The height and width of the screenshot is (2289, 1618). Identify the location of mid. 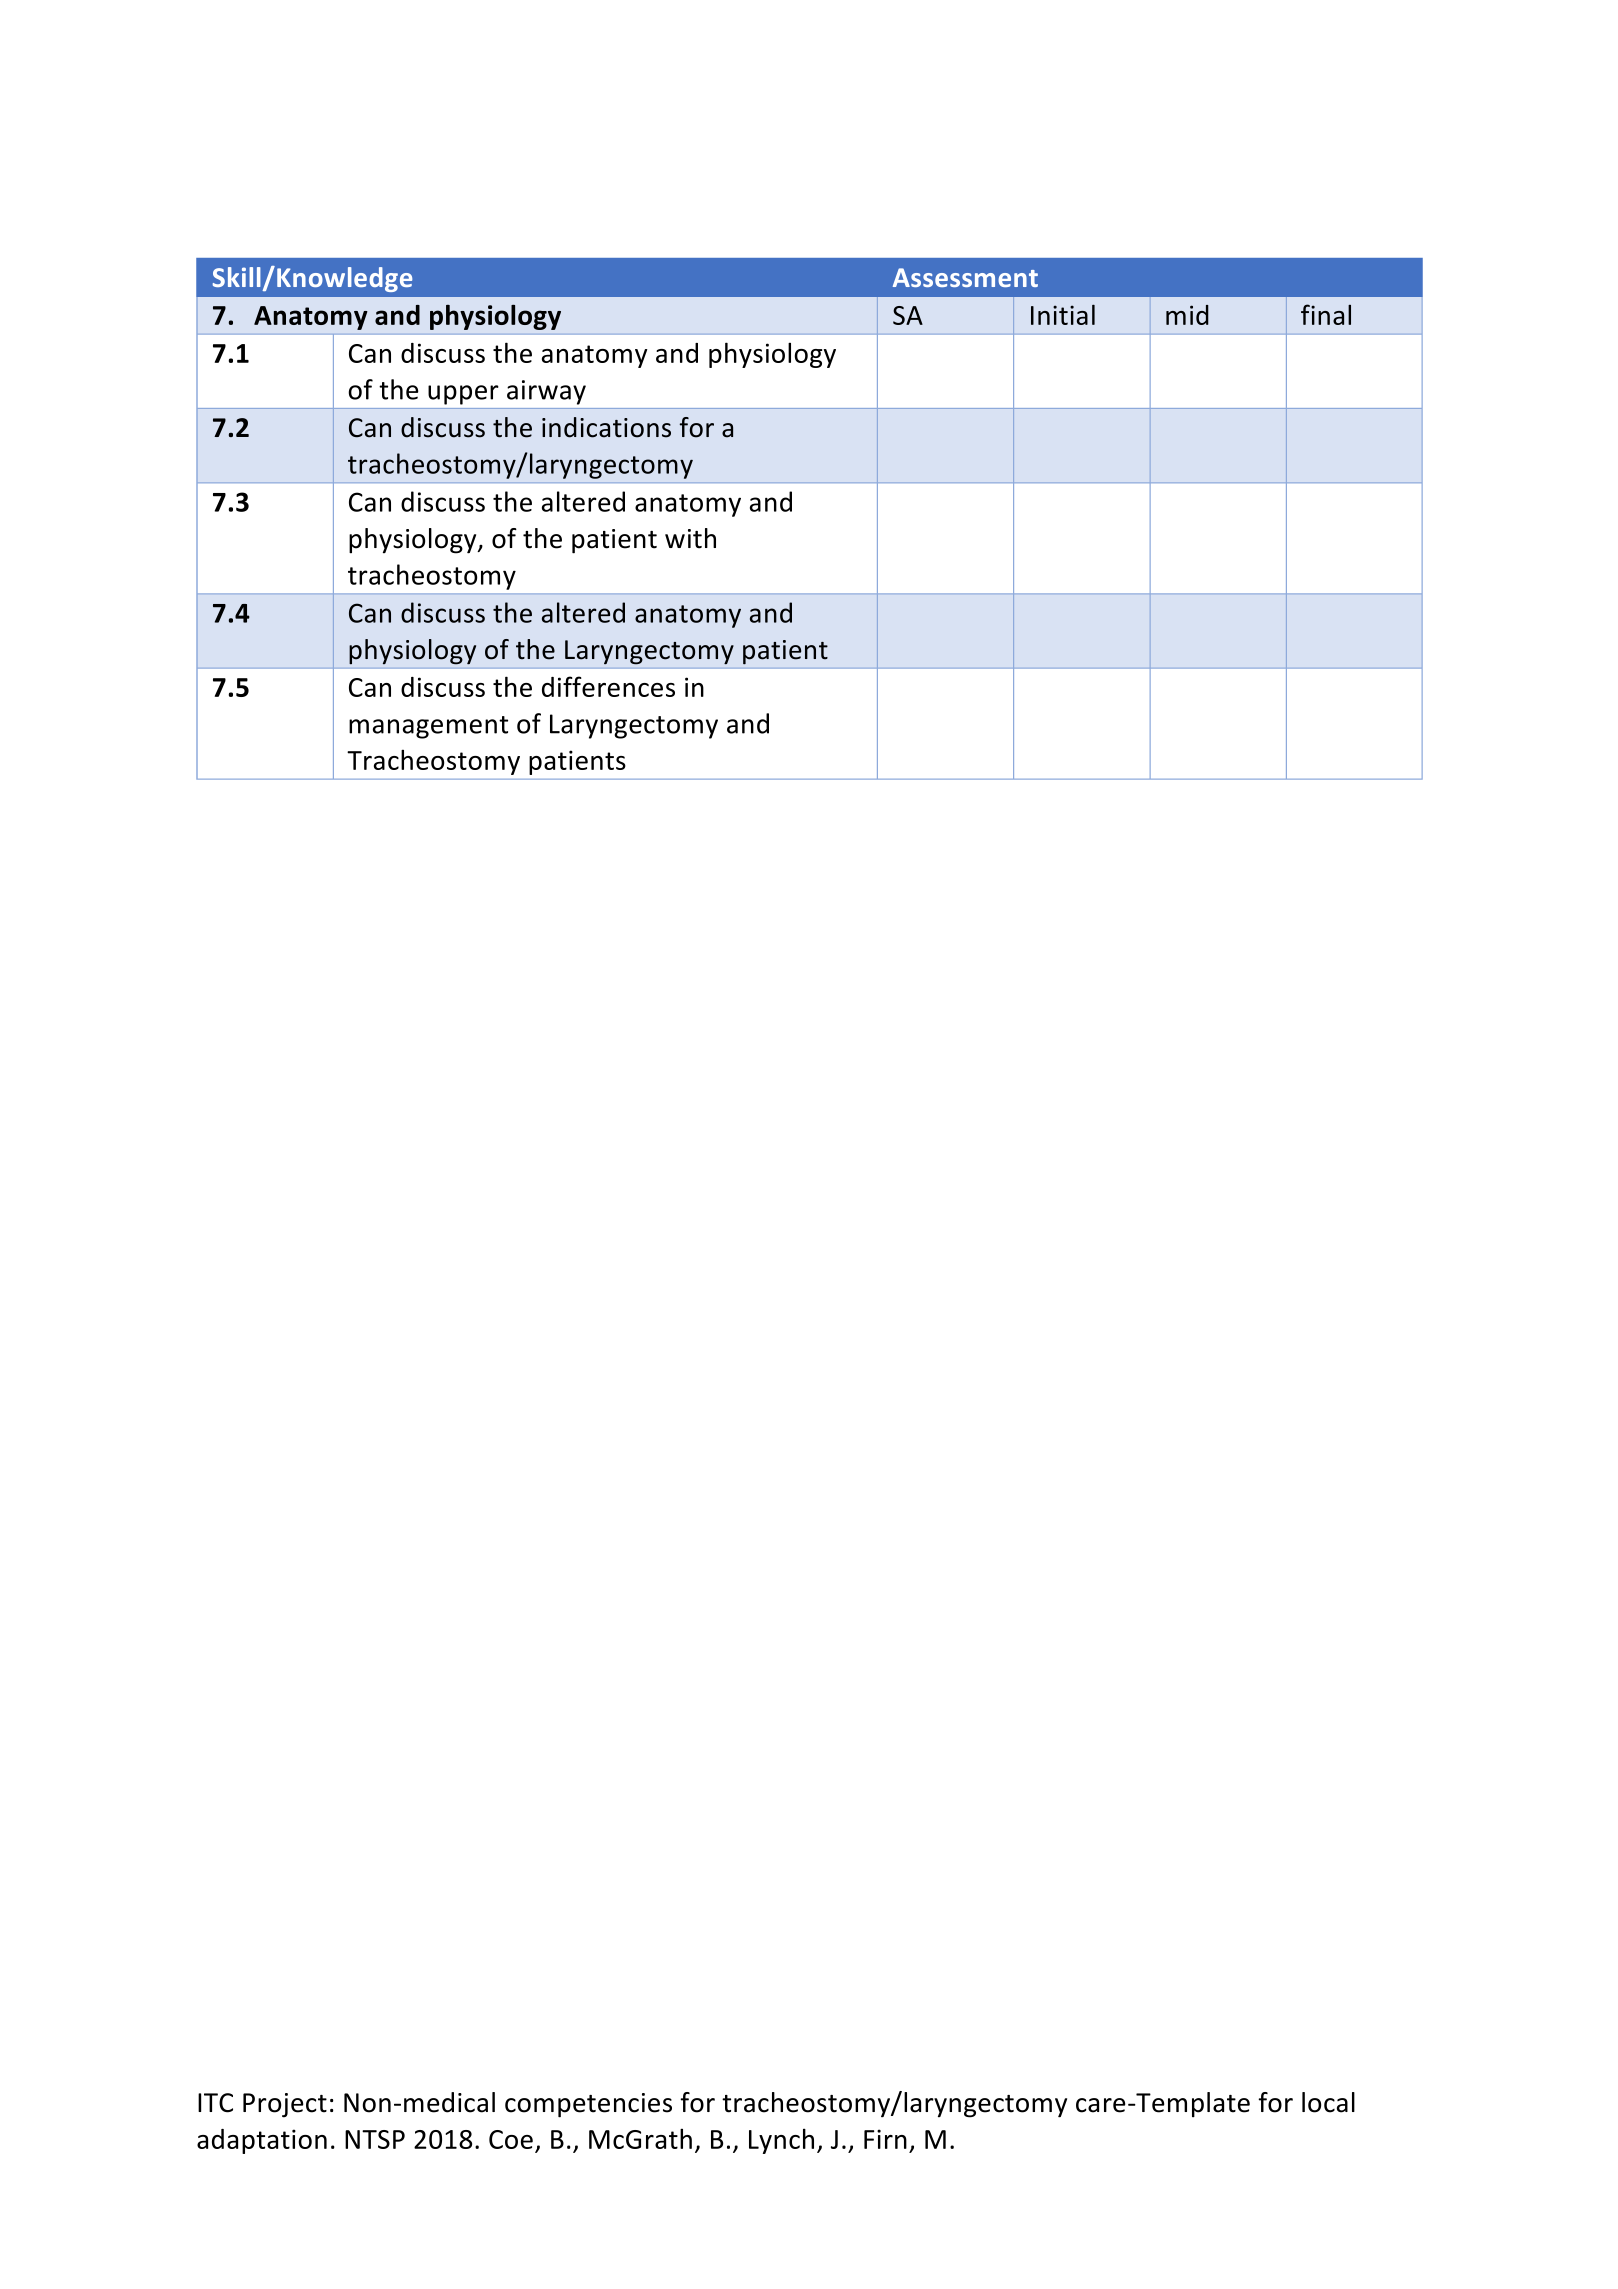
(1187, 315).
